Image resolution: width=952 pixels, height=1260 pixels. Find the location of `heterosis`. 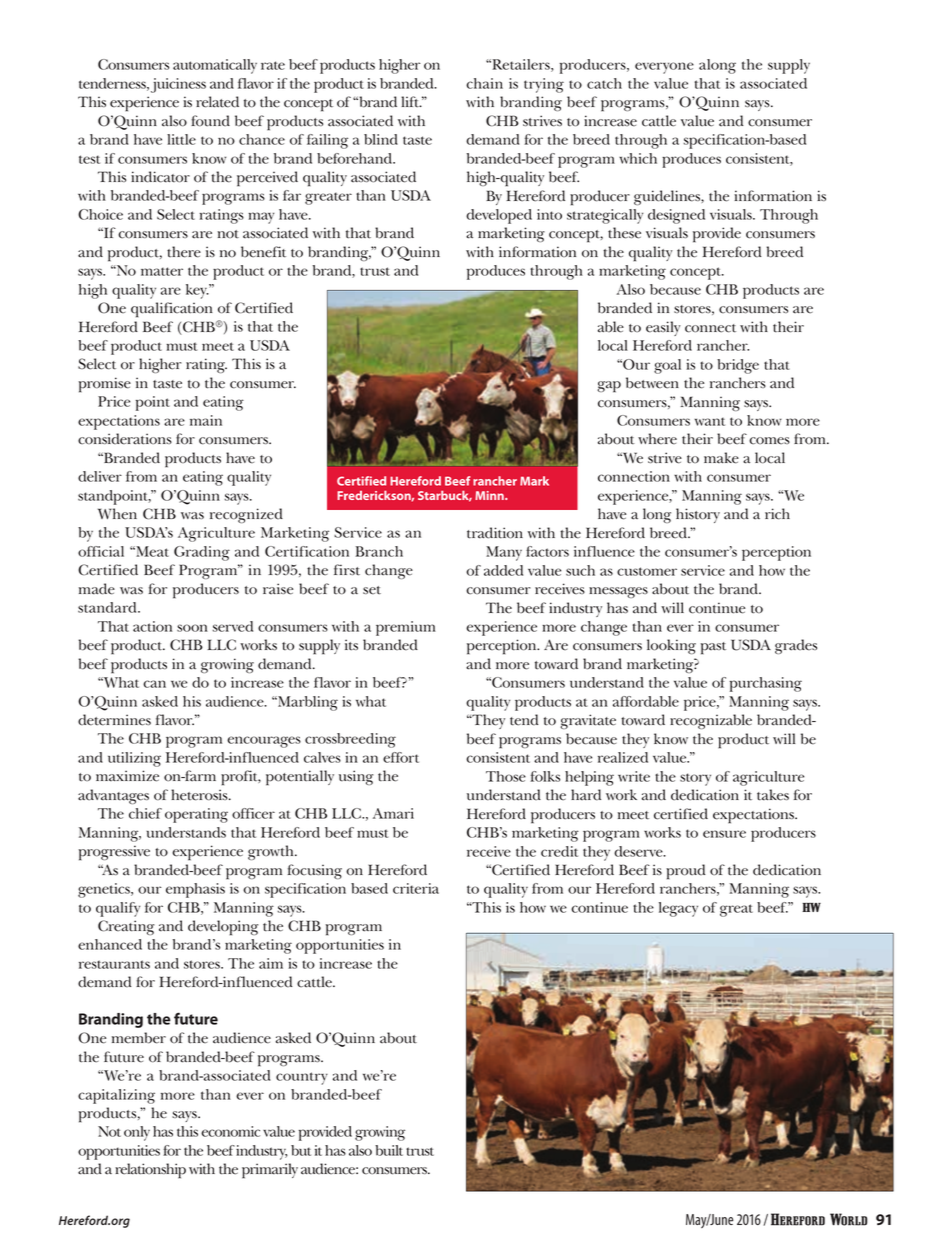

heterosis is located at coordinates (200, 795).
